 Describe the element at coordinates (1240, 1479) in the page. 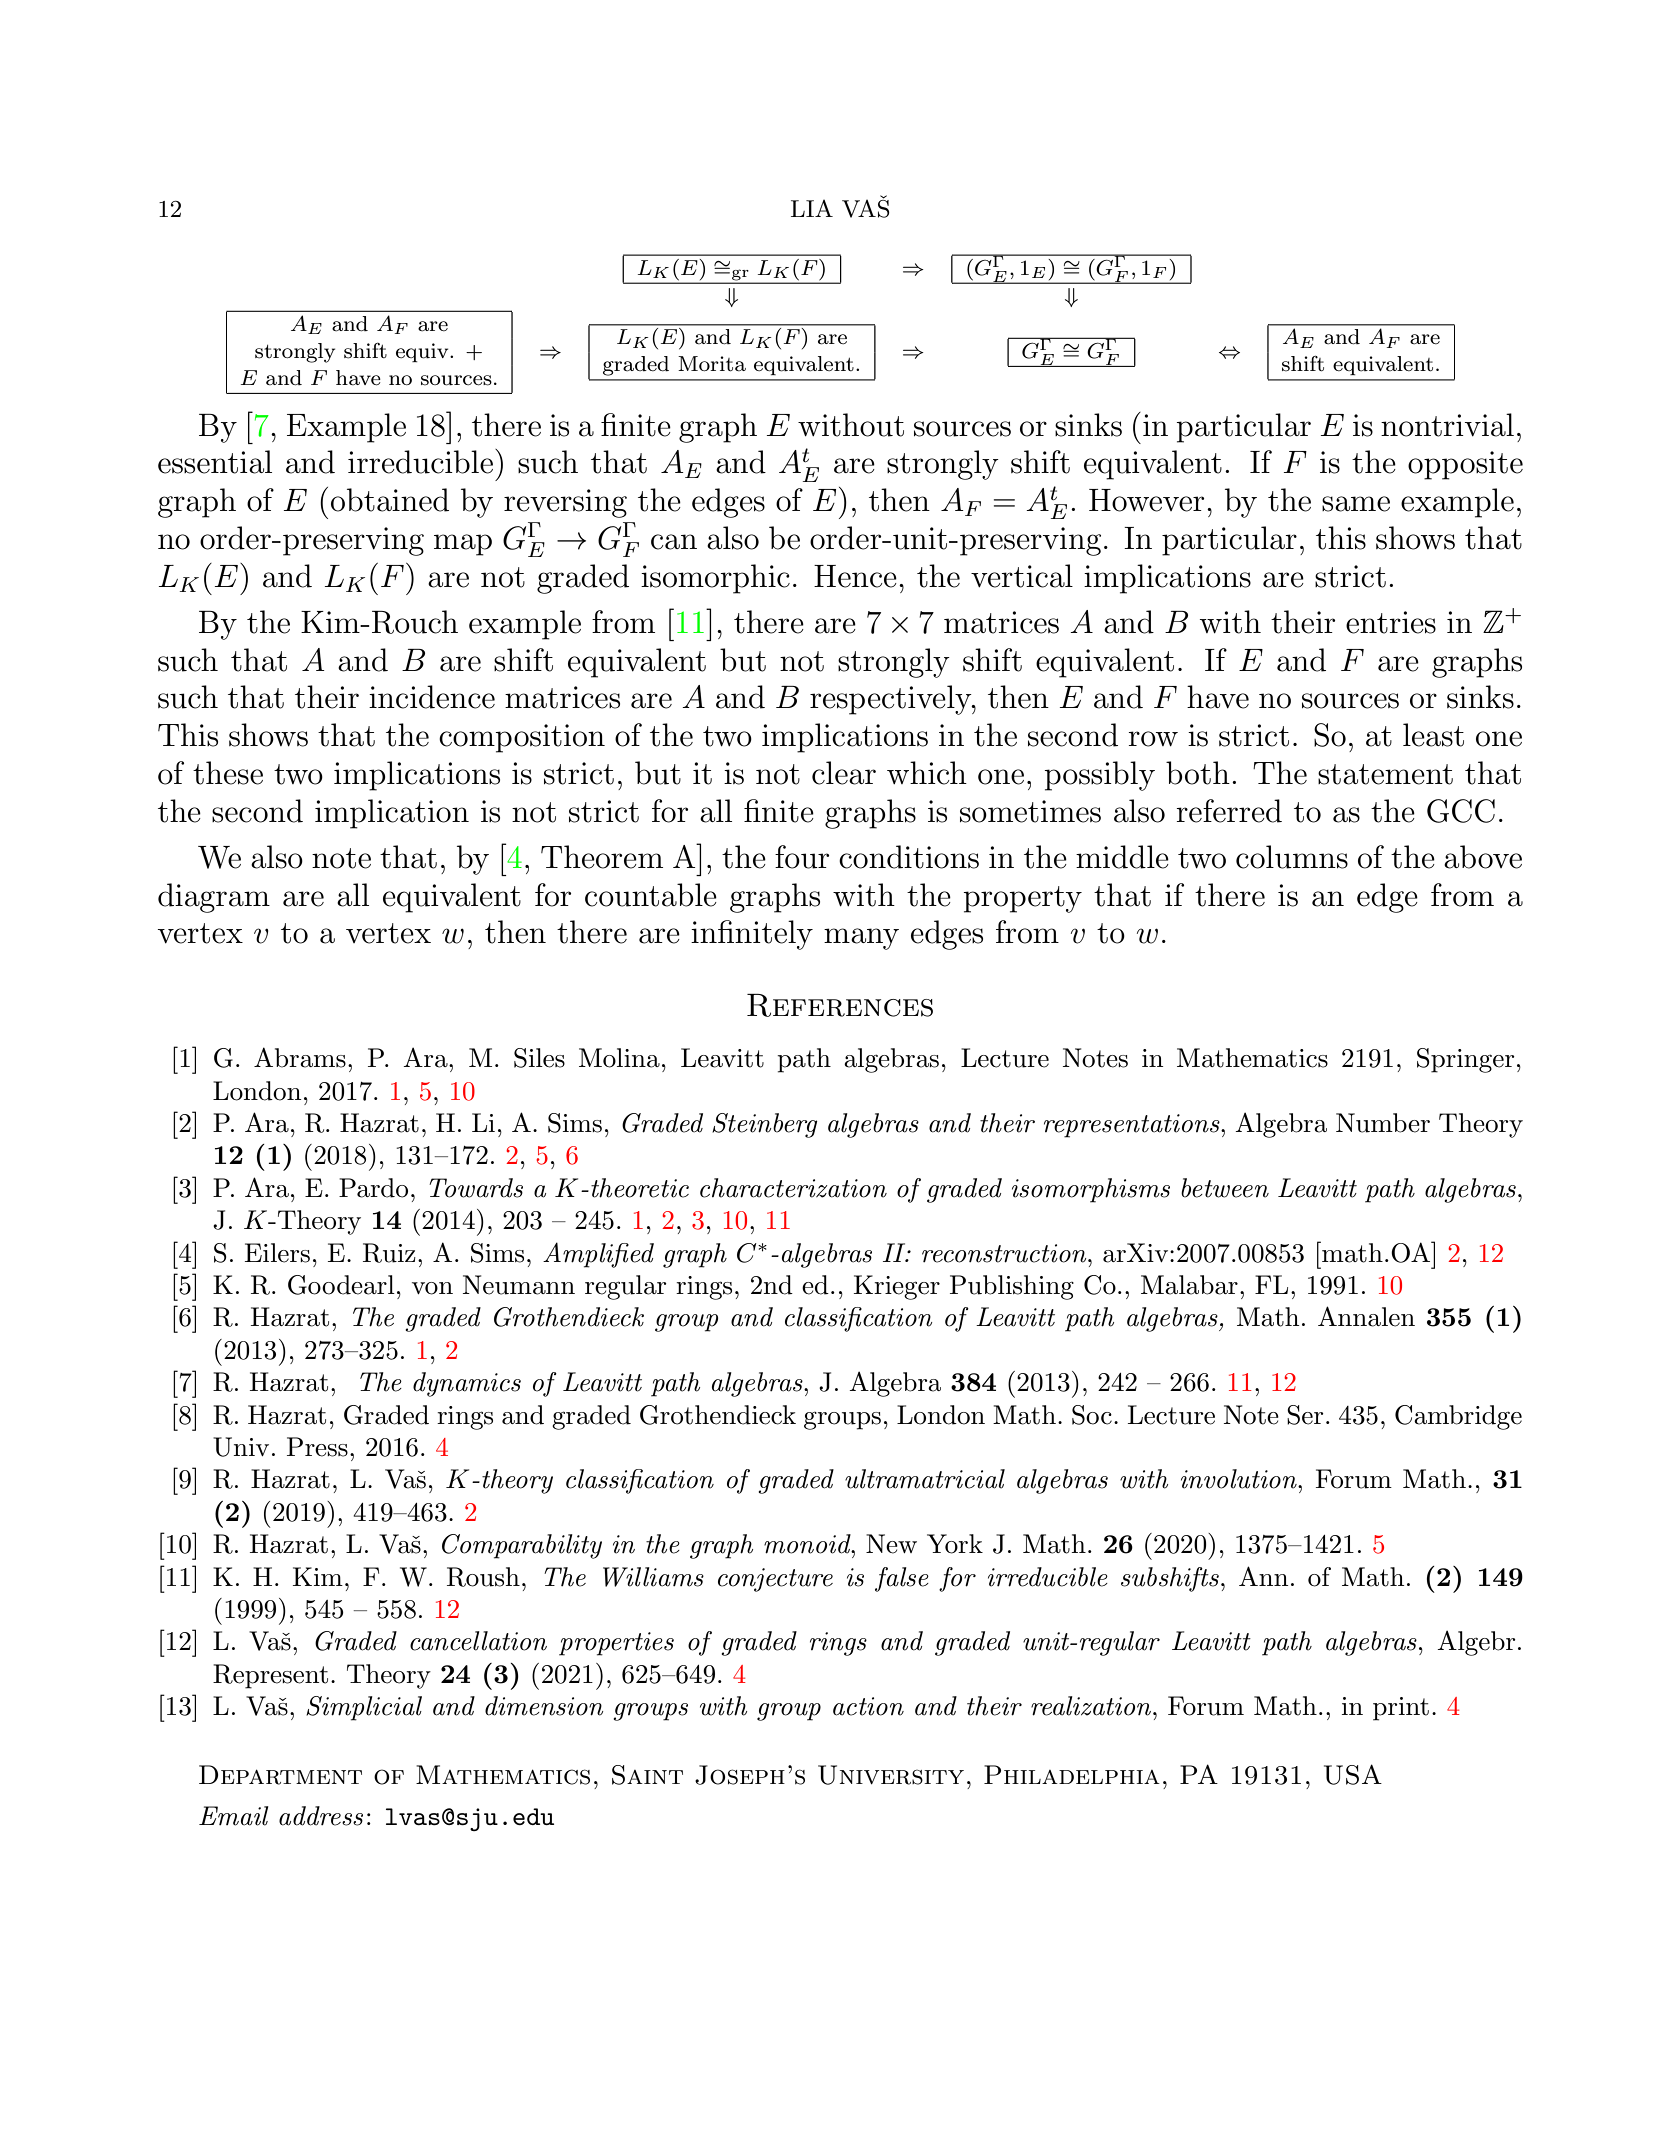

I see `involution` at that location.
